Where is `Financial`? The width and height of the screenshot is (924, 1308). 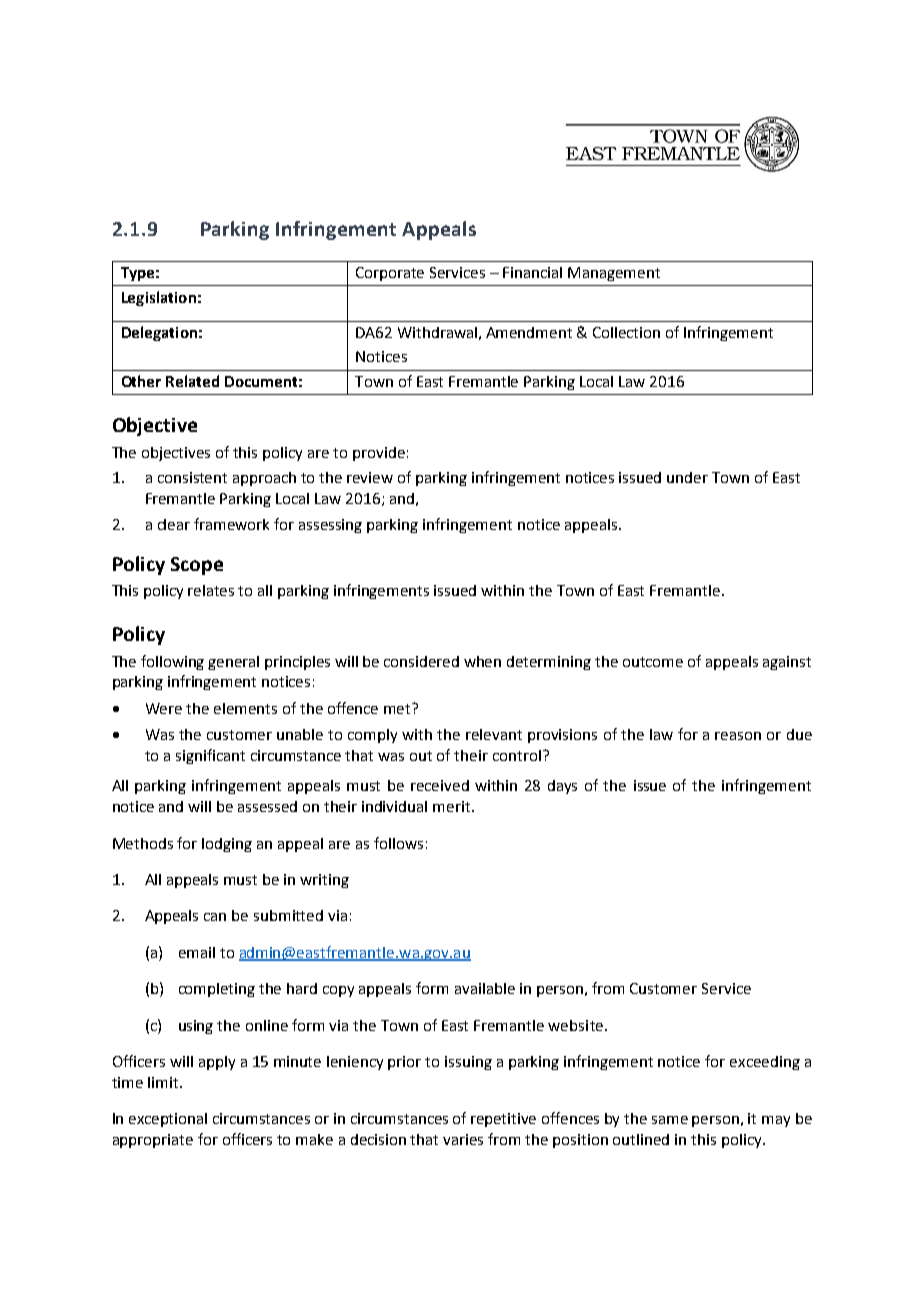
Financial is located at coordinates (532, 272).
